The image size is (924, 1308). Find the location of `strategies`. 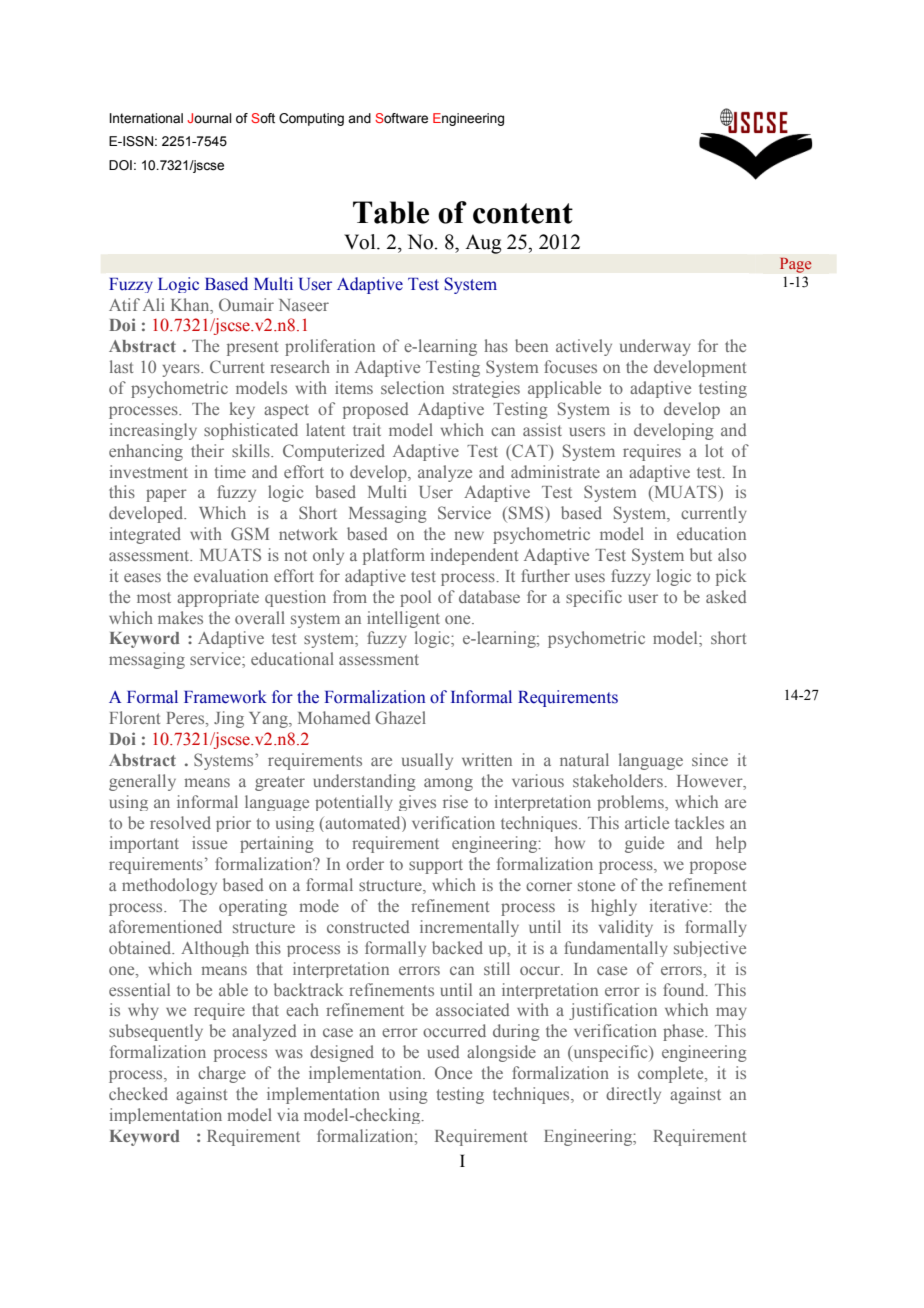

strategies is located at coordinates (486, 389).
